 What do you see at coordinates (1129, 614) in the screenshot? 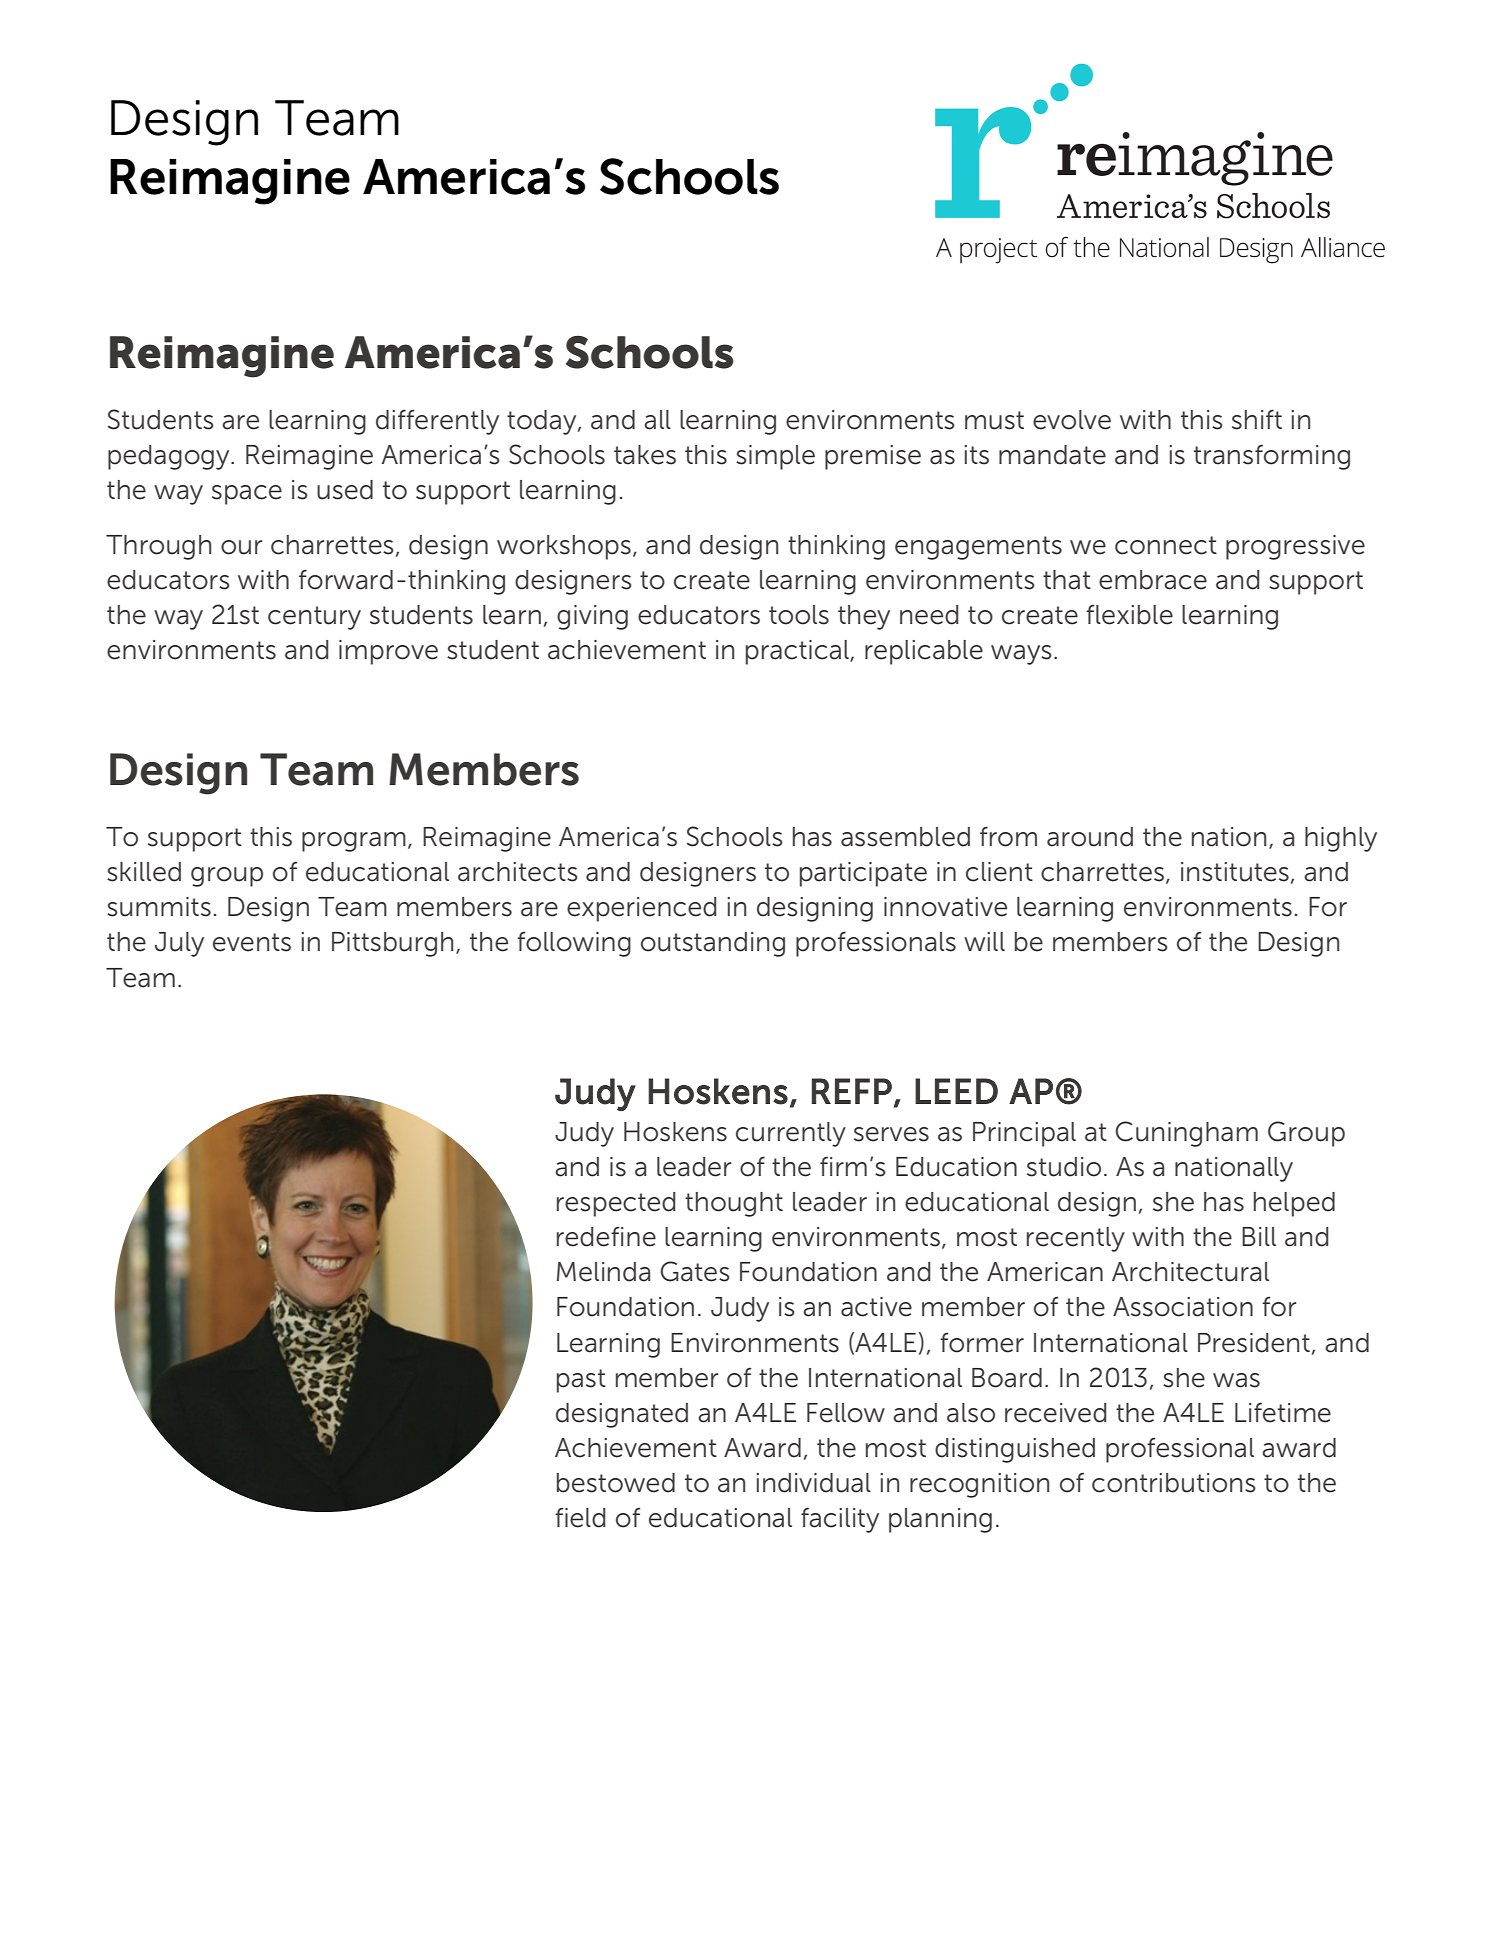
I see `flexible` at bounding box center [1129, 614].
